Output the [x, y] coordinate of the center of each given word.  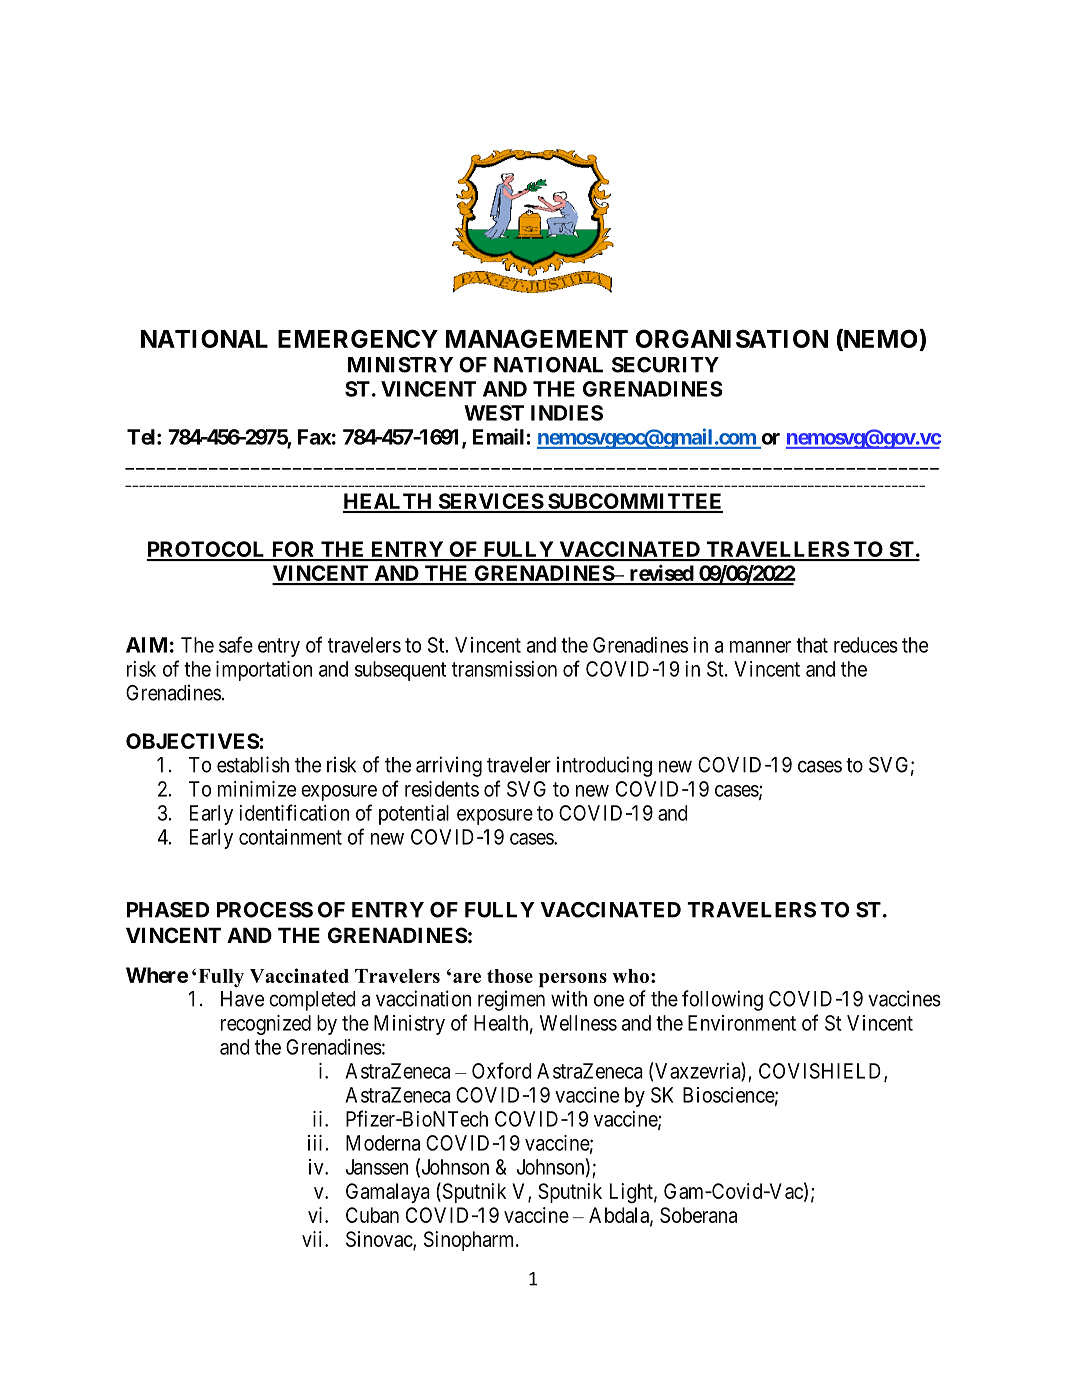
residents [442, 789]
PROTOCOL [207, 550]
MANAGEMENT [537, 338]
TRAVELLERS [777, 550]
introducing [604, 766]
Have [242, 999]
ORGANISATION [732, 338]
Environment [742, 1023]
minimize [257, 789]
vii [314, 1239]
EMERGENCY [358, 338]
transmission [504, 669]
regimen [511, 1000]
